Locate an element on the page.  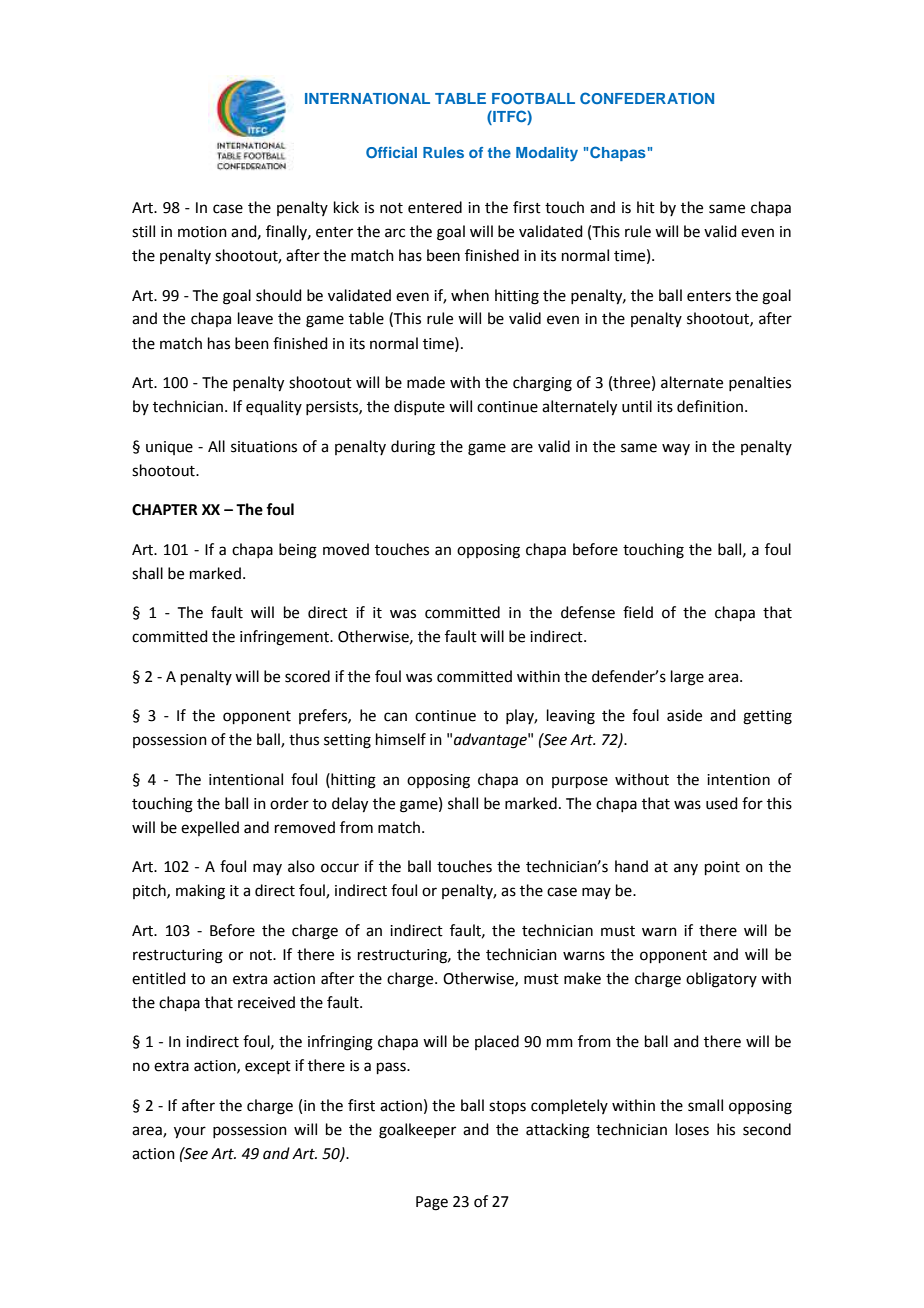
can is located at coordinates (395, 717).
